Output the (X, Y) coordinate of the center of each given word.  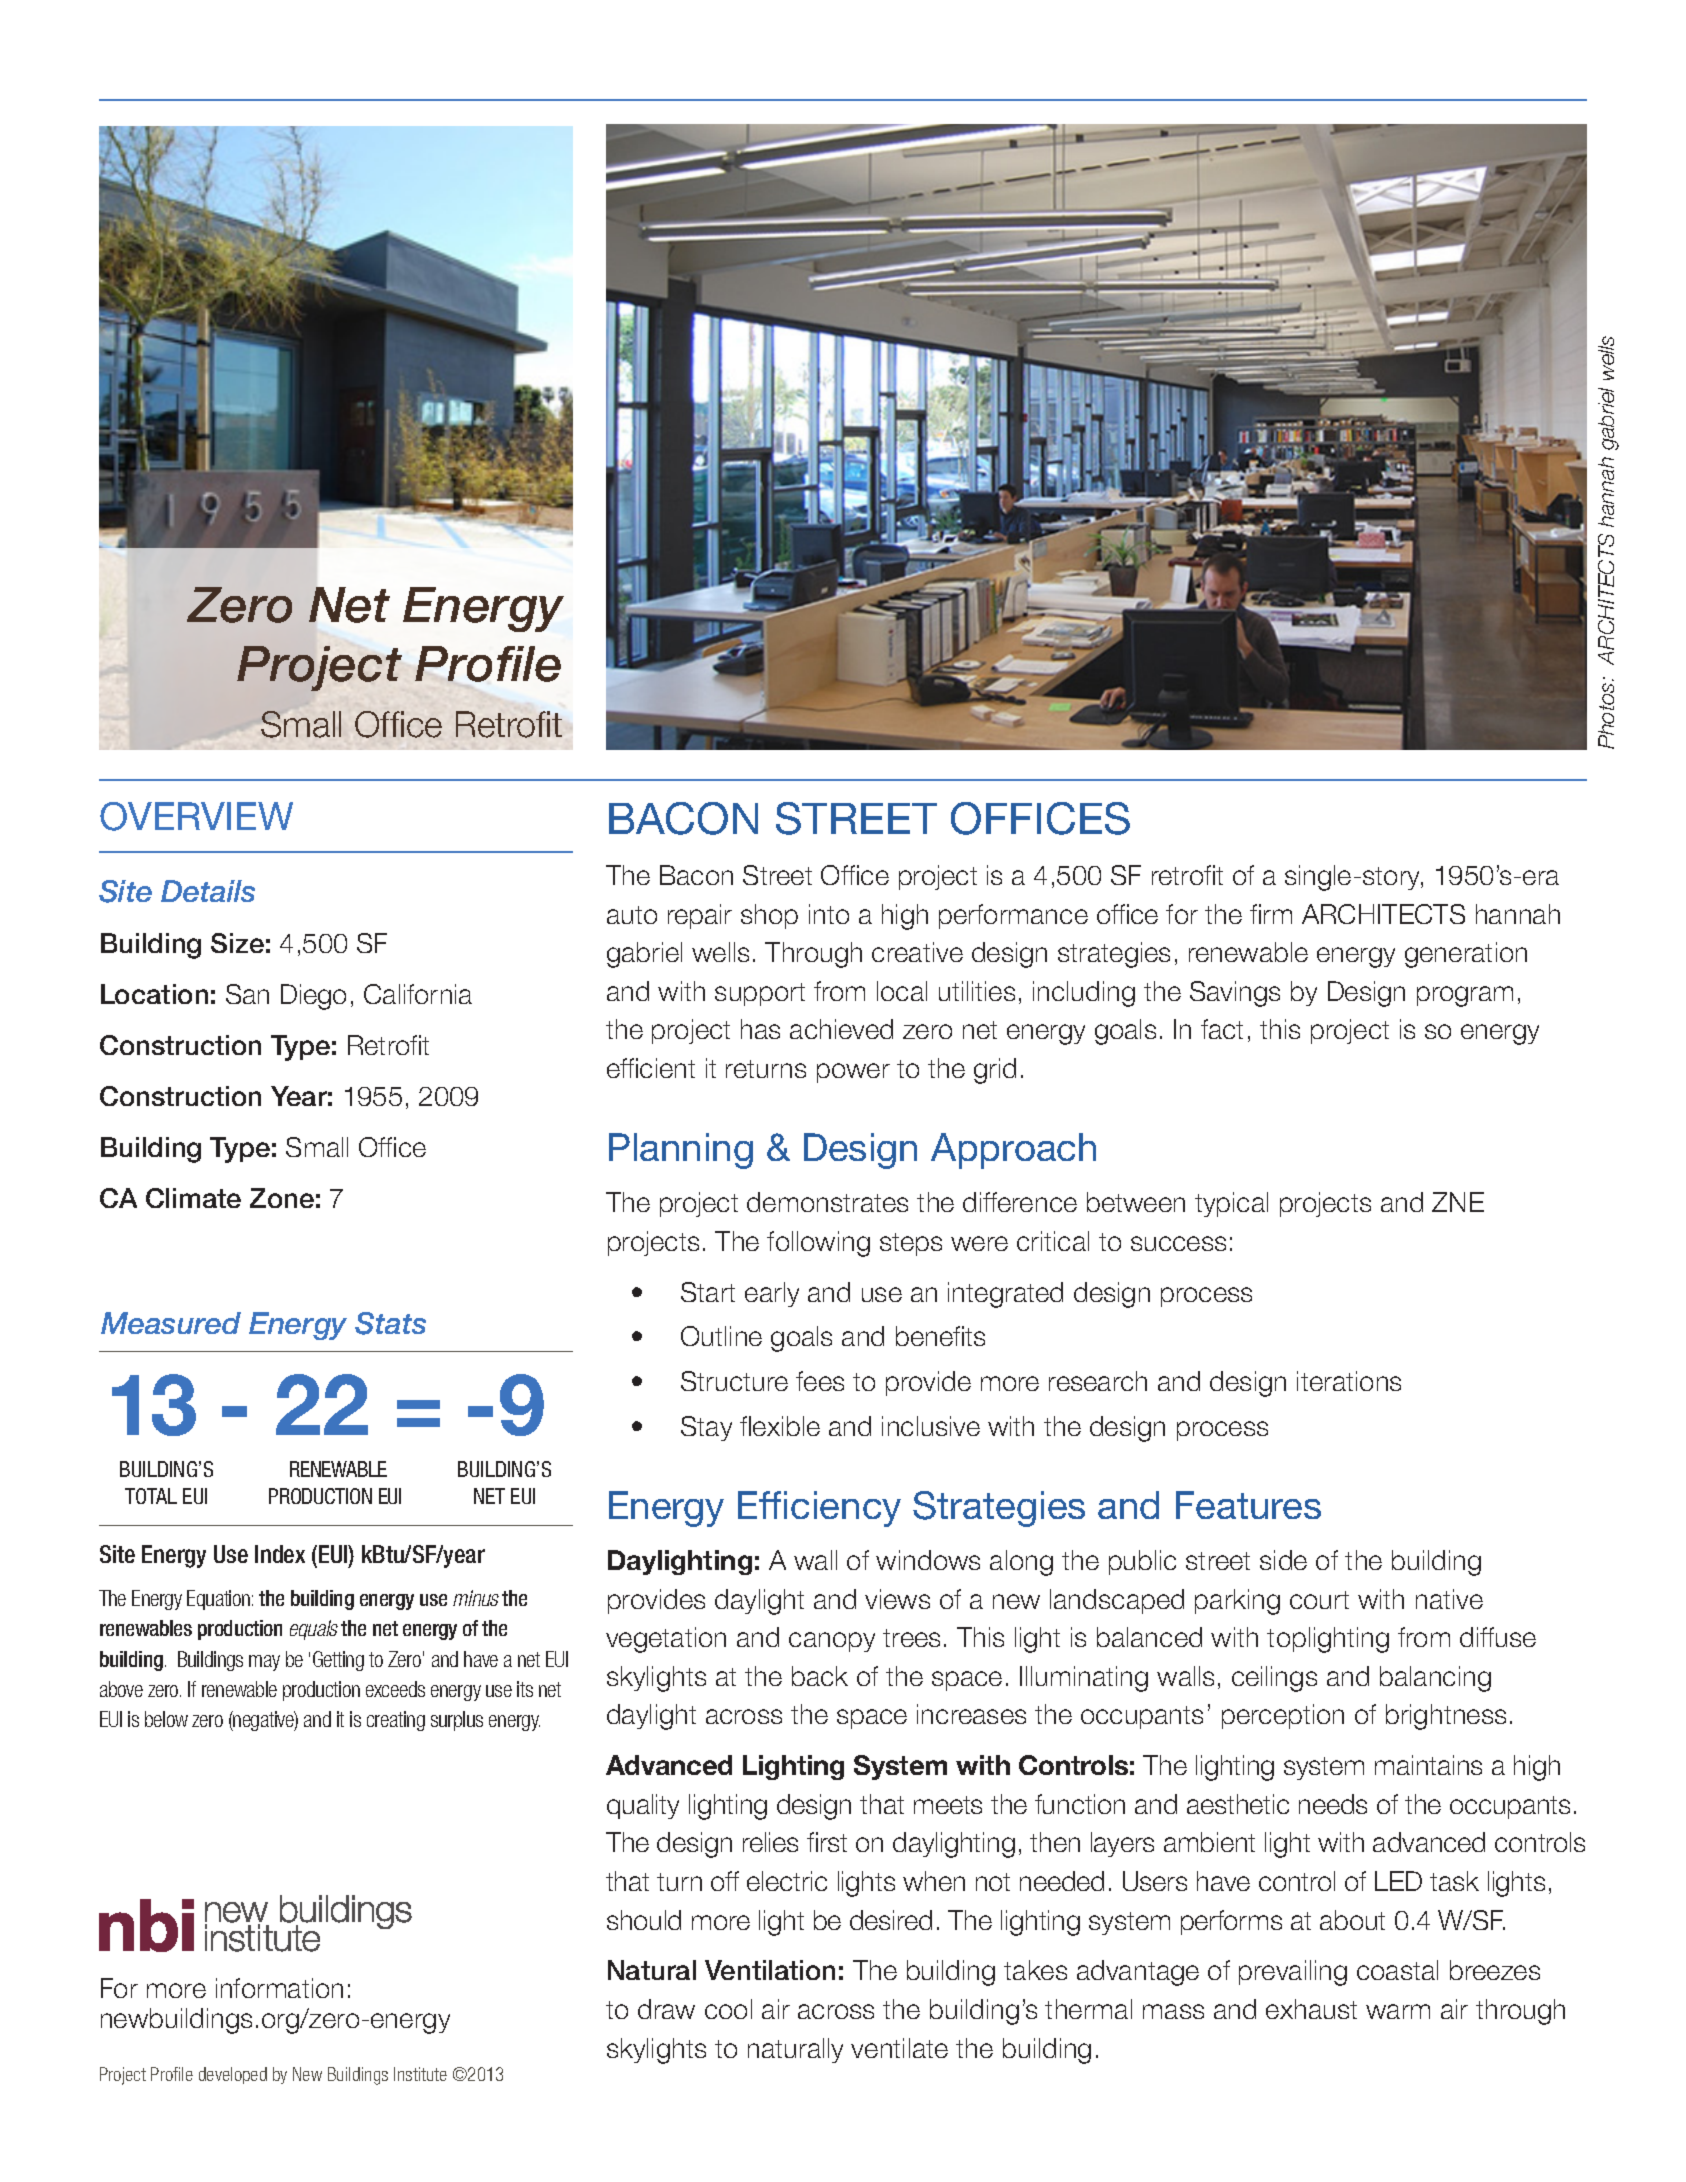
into (829, 914)
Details (208, 891)
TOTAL (151, 1496)
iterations (1349, 1381)
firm (1271, 914)
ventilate (899, 2048)
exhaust (1311, 2009)
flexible (780, 1426)
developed (233, 2075)
